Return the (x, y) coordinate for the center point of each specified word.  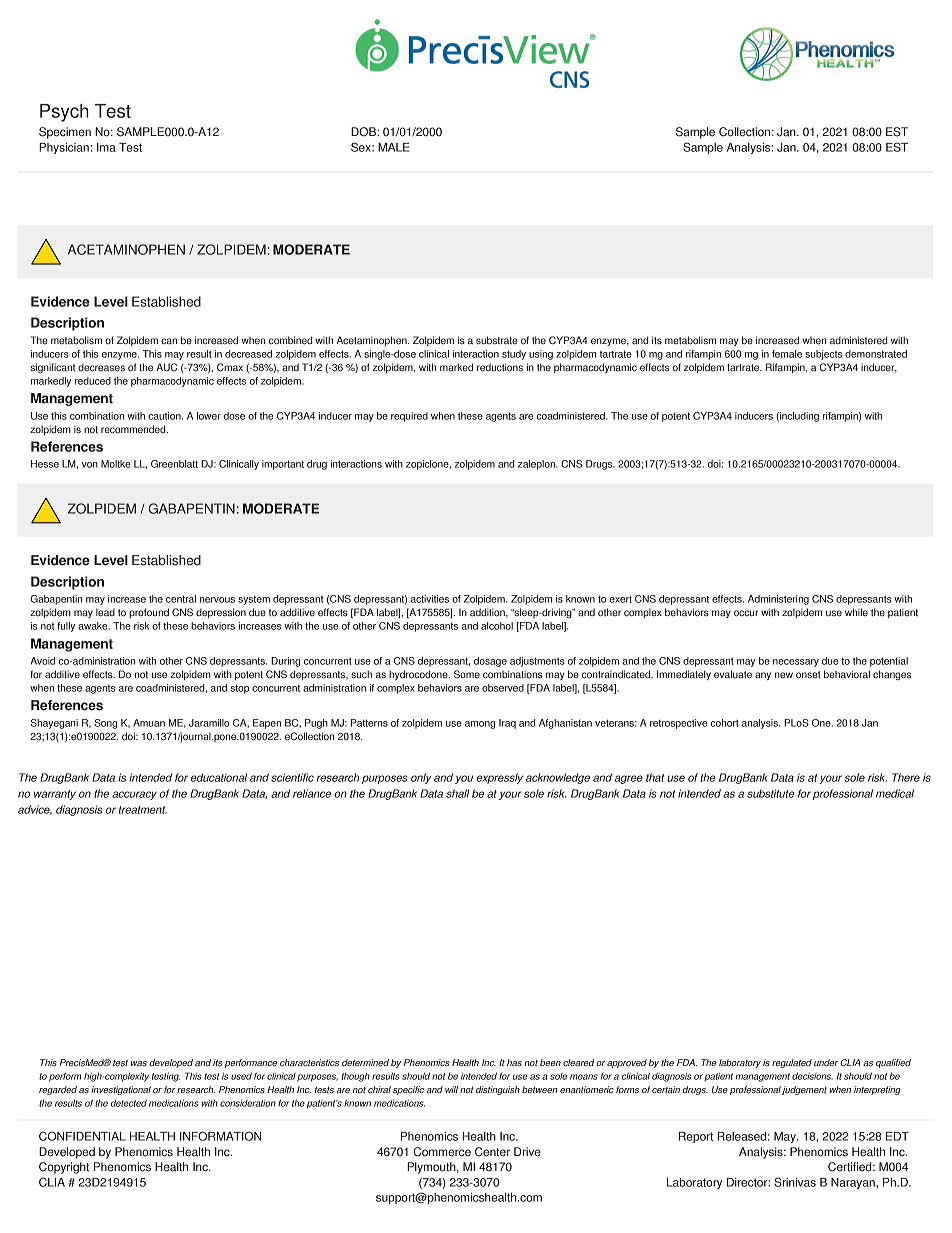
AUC (166, 367)
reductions (500, 367)
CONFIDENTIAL (82, 1136)
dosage (490, 662)
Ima (106, 147)
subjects (823, 355)
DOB (364, 132)
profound (149, 613)
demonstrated (876, 354)
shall (457, 793)
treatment (143, 810)
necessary (796, 663)
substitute (771, 793)
